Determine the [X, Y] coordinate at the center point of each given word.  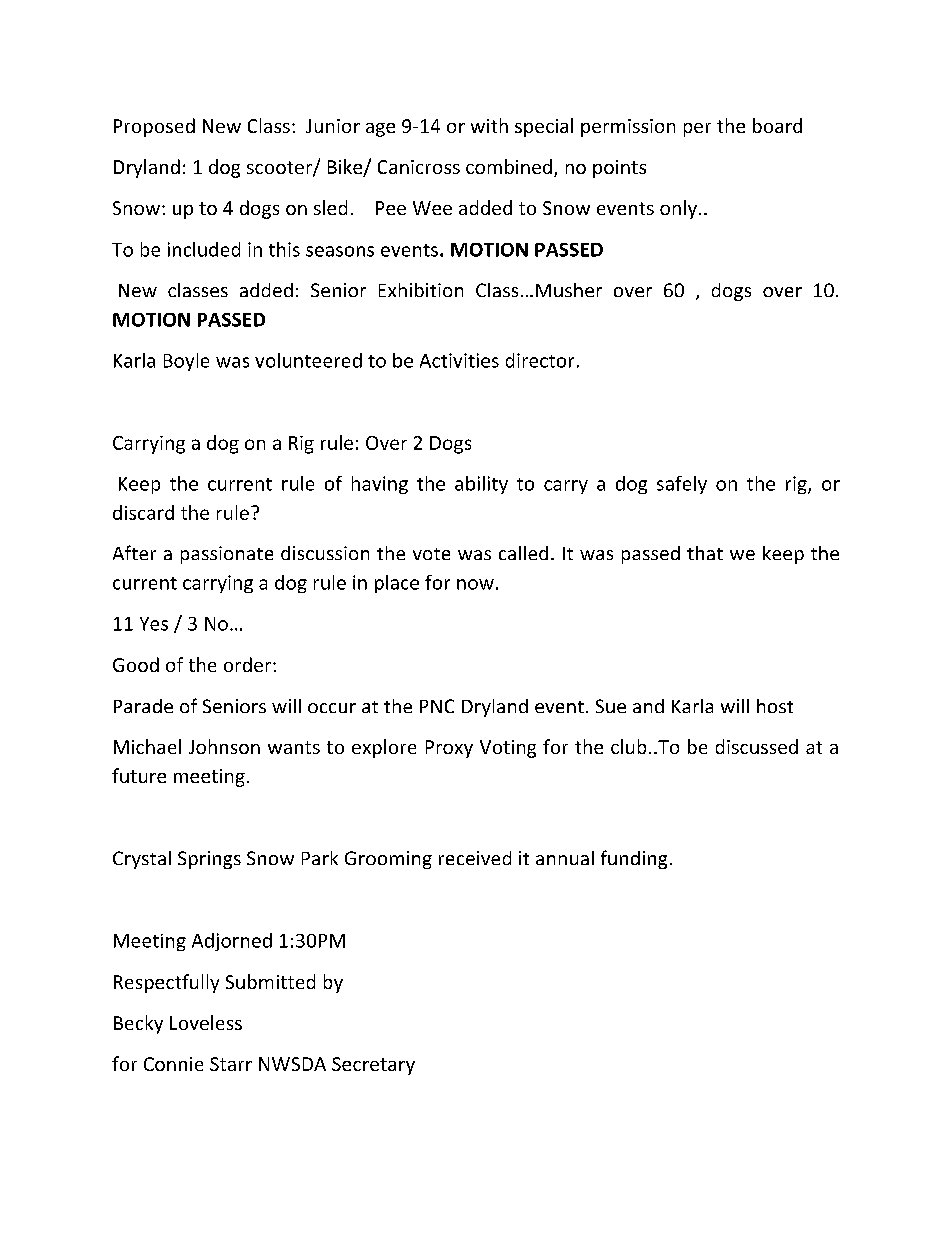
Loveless [206, 1022]
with [489, 125]
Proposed [154, 127]
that [705, 553]
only [678, 209]
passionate [227, 555]
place [397, 584]
